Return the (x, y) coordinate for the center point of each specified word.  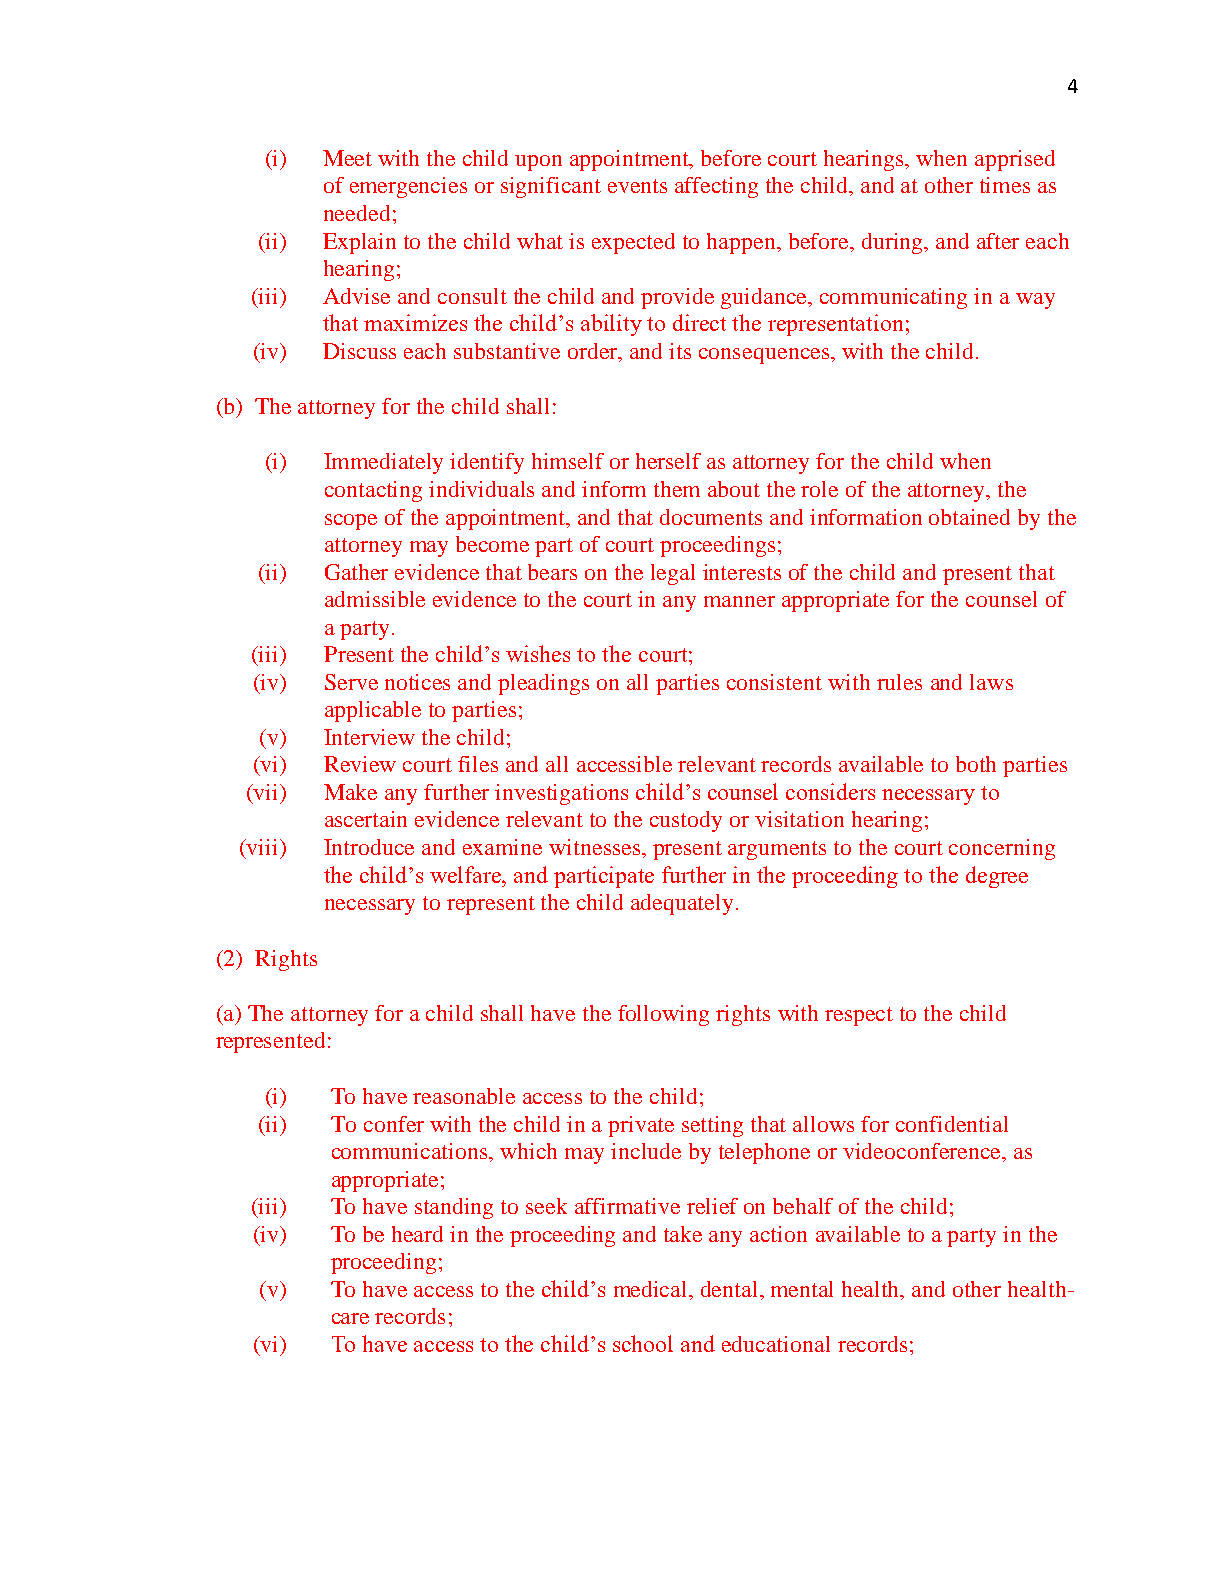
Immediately (383, 463)
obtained (969, 517)
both (976, 764)
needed (357, 213)
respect (859, 1016)
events (637, 186)
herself (668, 461)
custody (686, 821)
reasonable (464, 1096)
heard (417, 1234)
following (663, 1015)
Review (360, 764)
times (1005, 185)
